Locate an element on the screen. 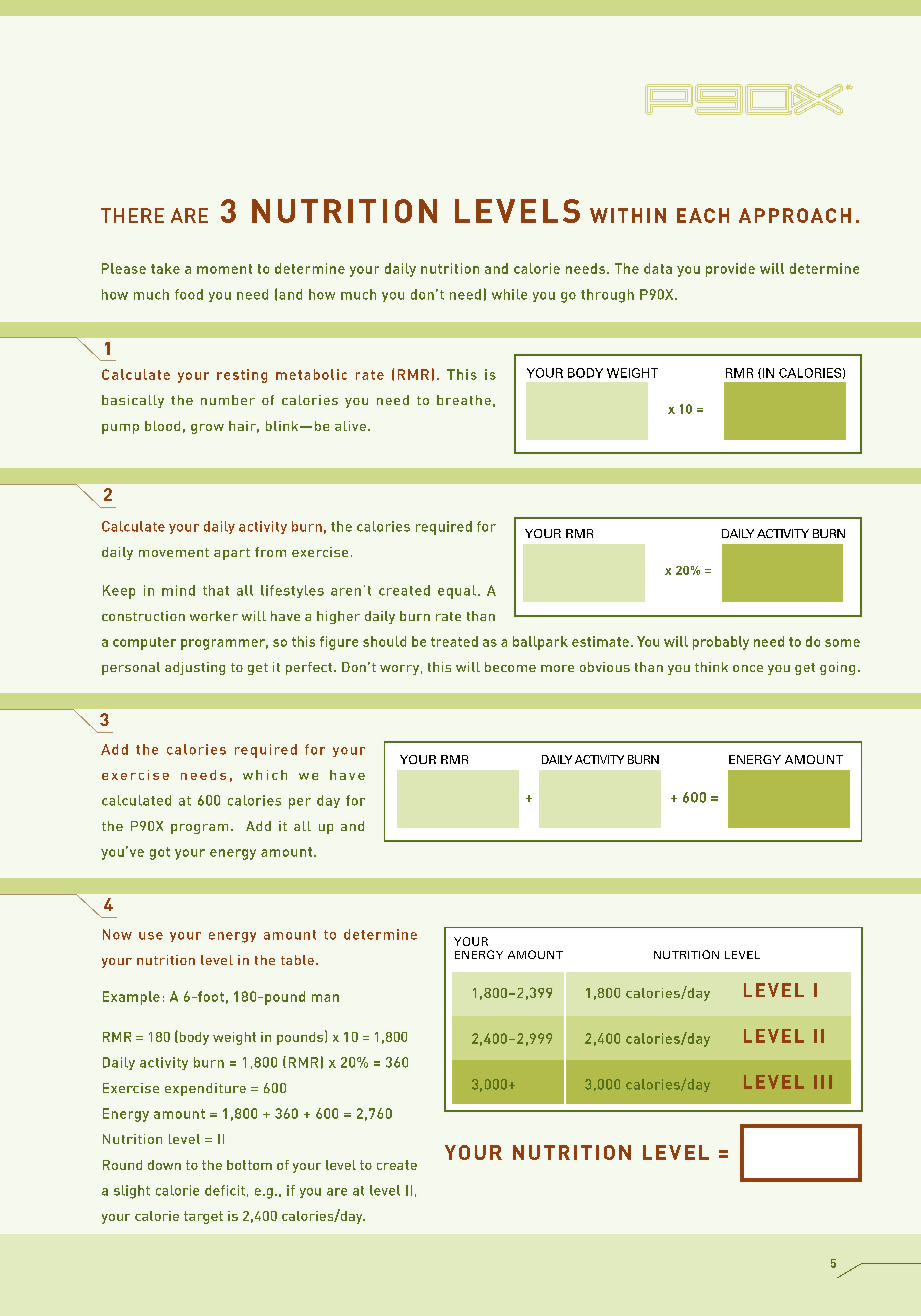  probably is located at coordinates (721, 643).
